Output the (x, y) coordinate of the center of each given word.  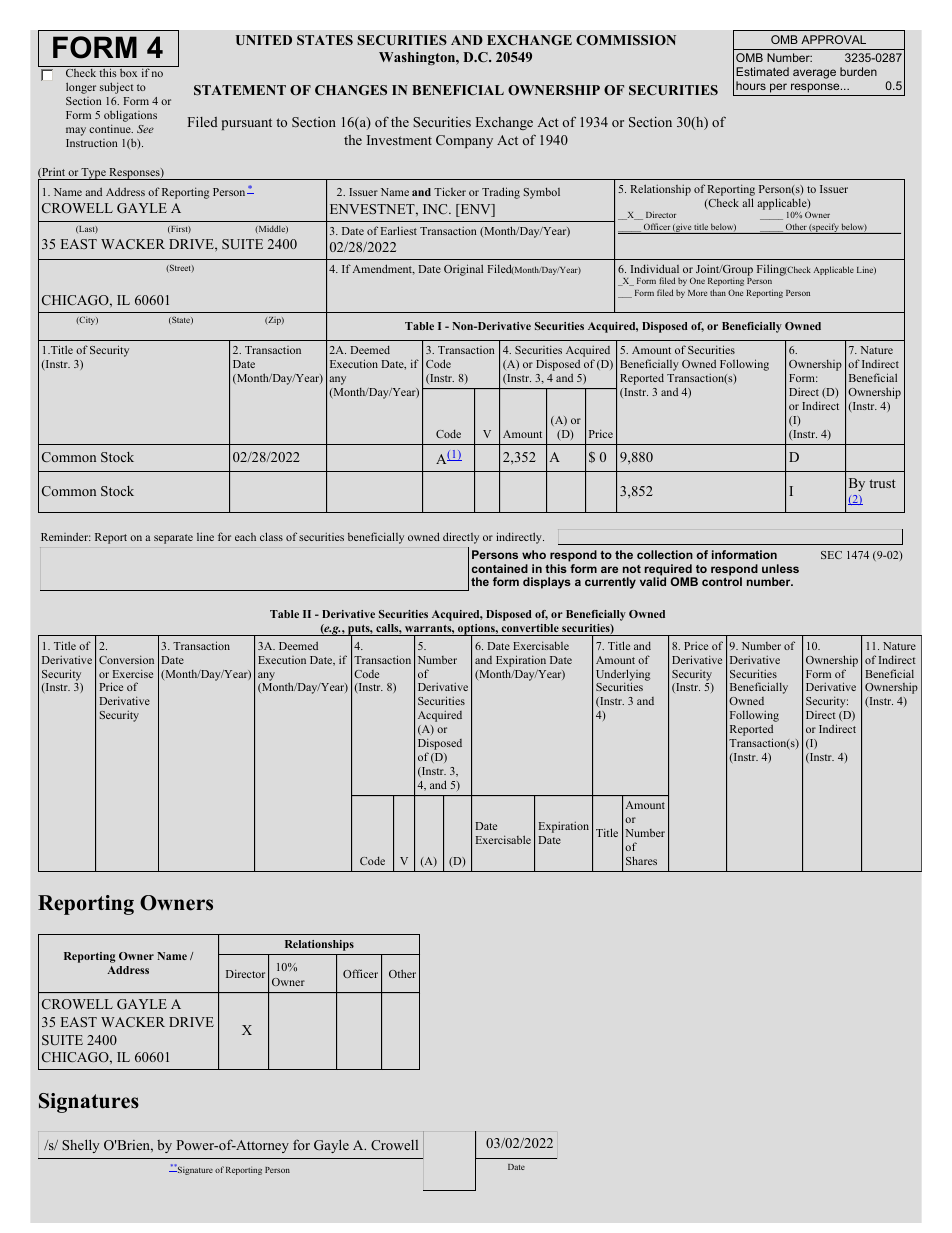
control (722, 581)
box (128, 73)
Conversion (126, 659)
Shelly (80, 1146)
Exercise (133, 673)
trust (882, 483)
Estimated (762, 71)
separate (173, 539)
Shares (641, 860)
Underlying (623, 676)
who (534, 554)
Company (464, 141)
